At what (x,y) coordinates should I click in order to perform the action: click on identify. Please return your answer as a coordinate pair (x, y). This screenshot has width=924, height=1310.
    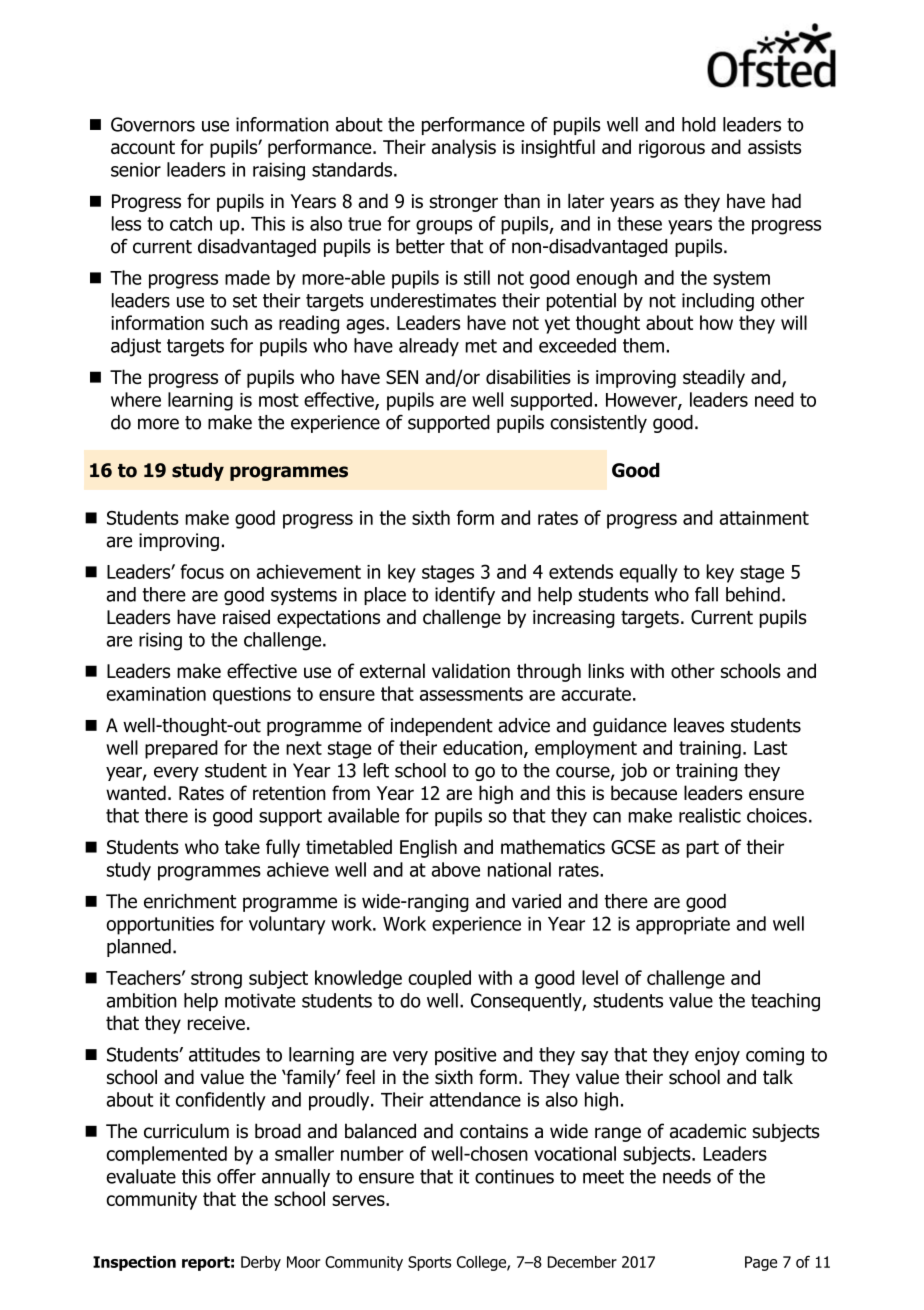
    Looking at the image, I should click on (465, 596).
